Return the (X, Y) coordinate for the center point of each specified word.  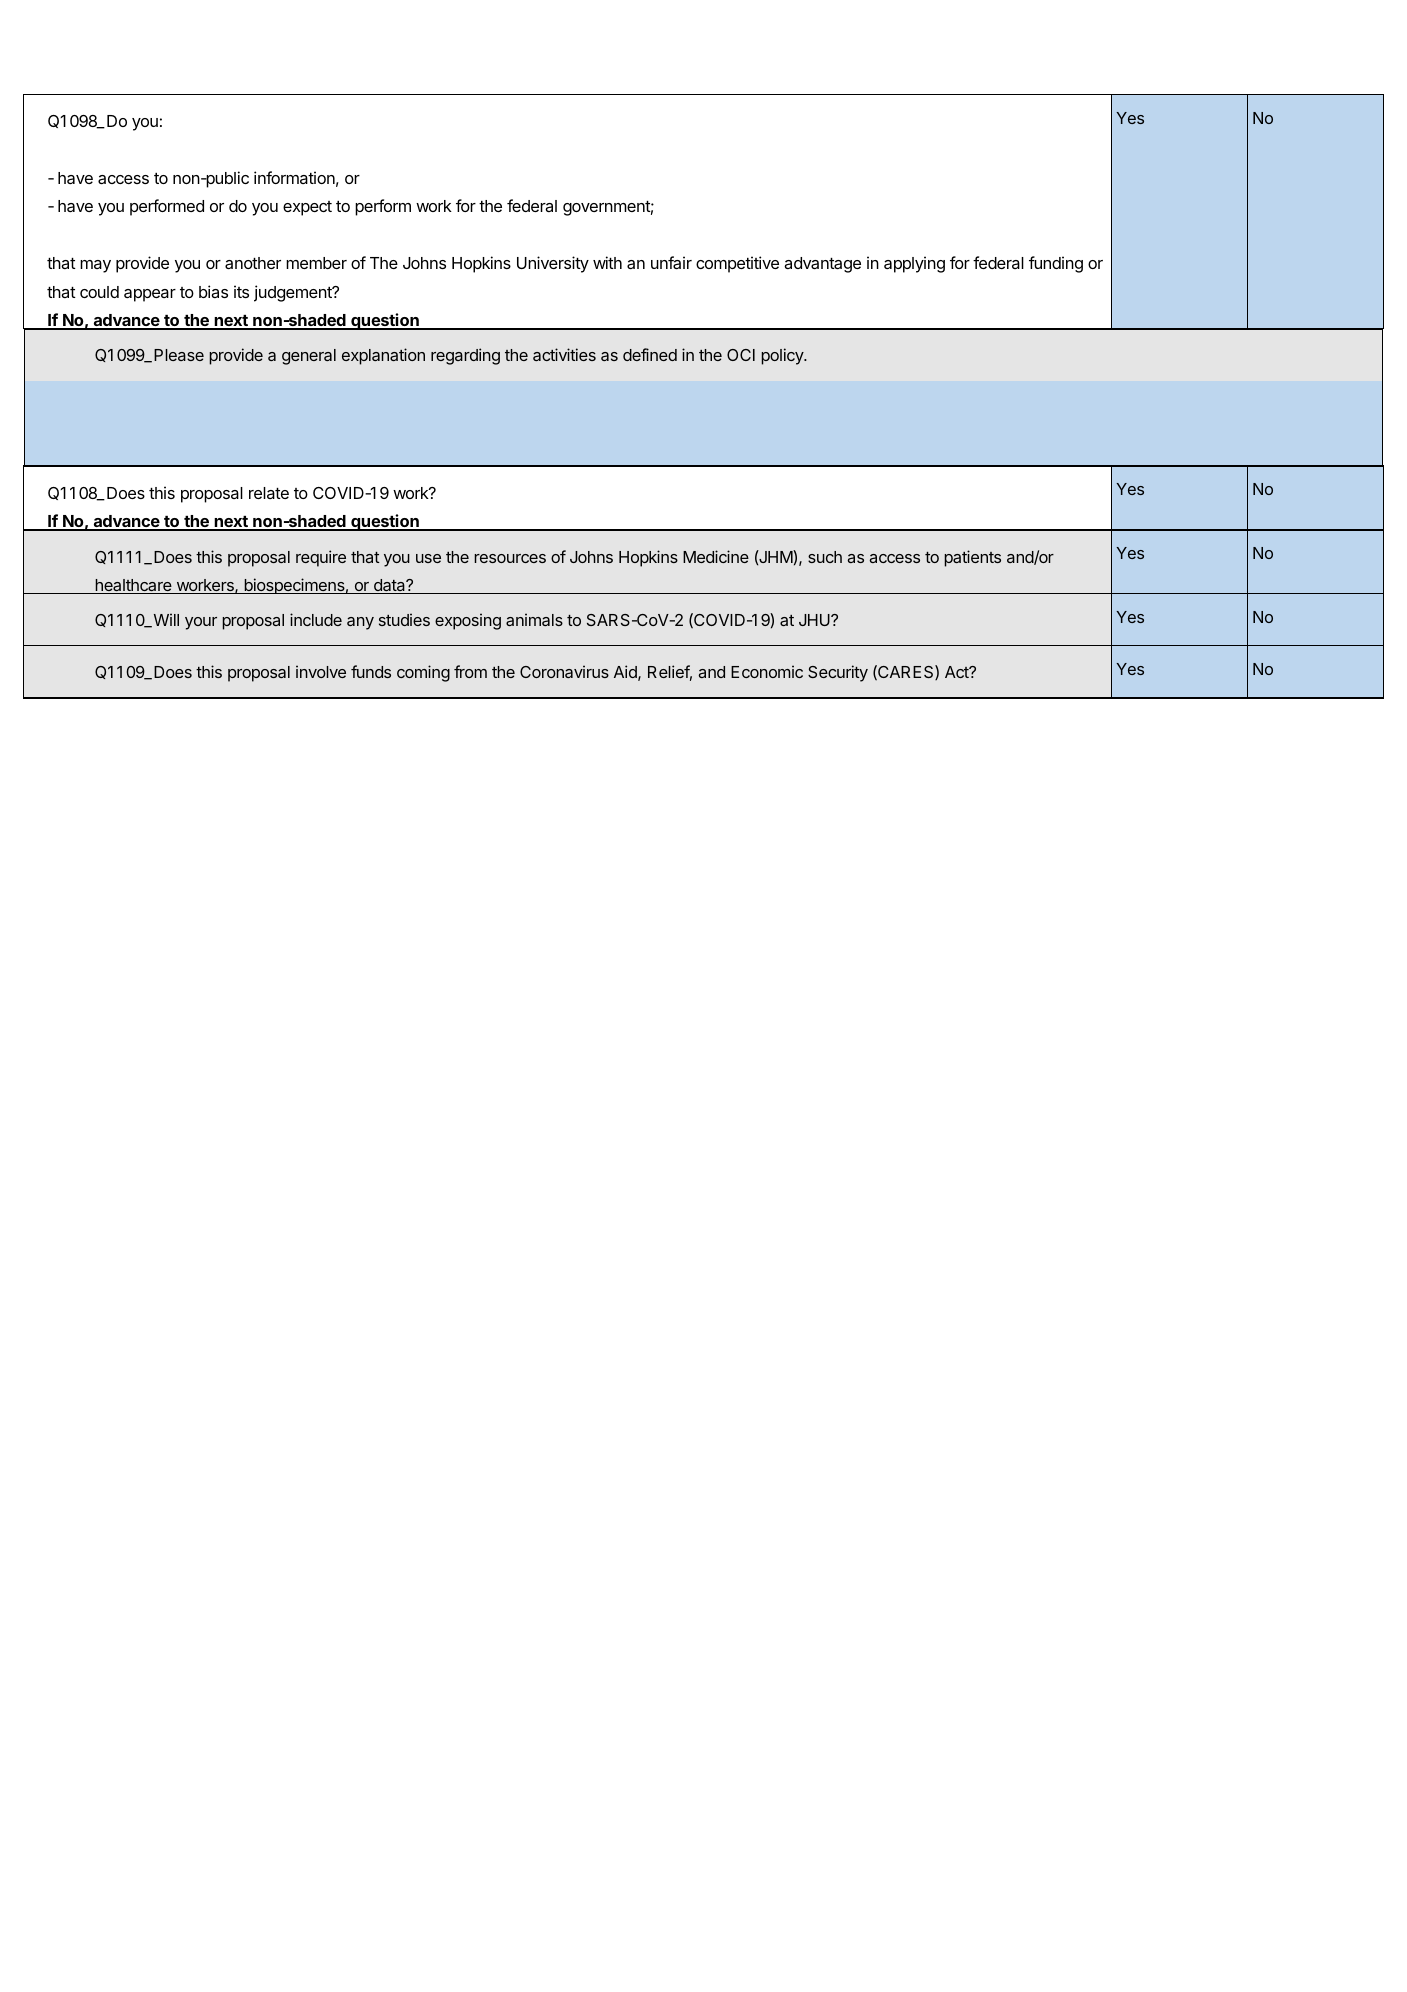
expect (307, 208)
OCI (741, 355)
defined (650, 354)
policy (783, 356)
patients (972, 558)
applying (914, 264)
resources (510, 558)
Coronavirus (564, 671)
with (607, 262)
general (309, 357)
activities (564, 354)
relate (269, 493)
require (321, 558)
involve (321, 671)
